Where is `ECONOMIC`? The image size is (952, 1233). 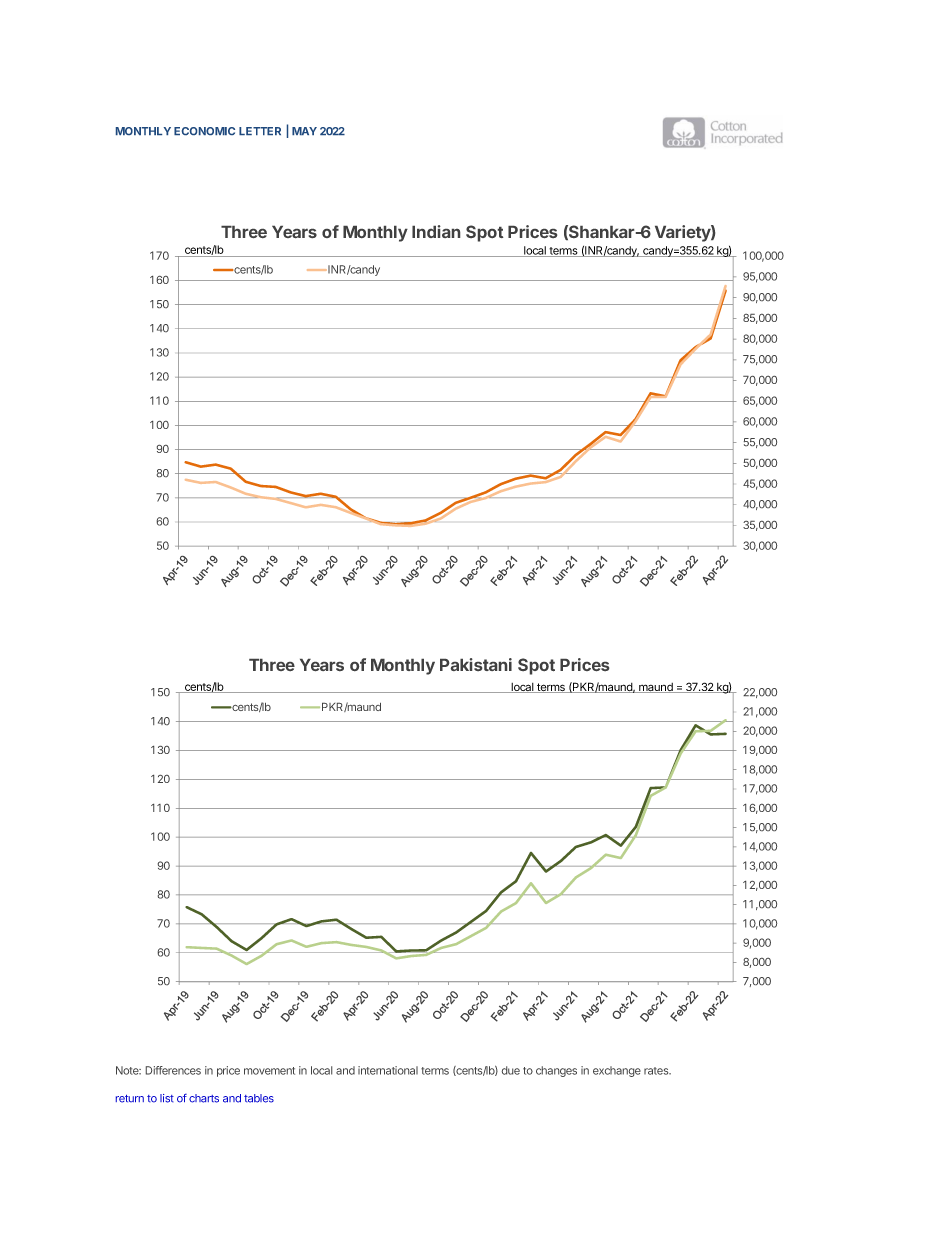 ECONOMIC is located at coordinates (204, 131).
